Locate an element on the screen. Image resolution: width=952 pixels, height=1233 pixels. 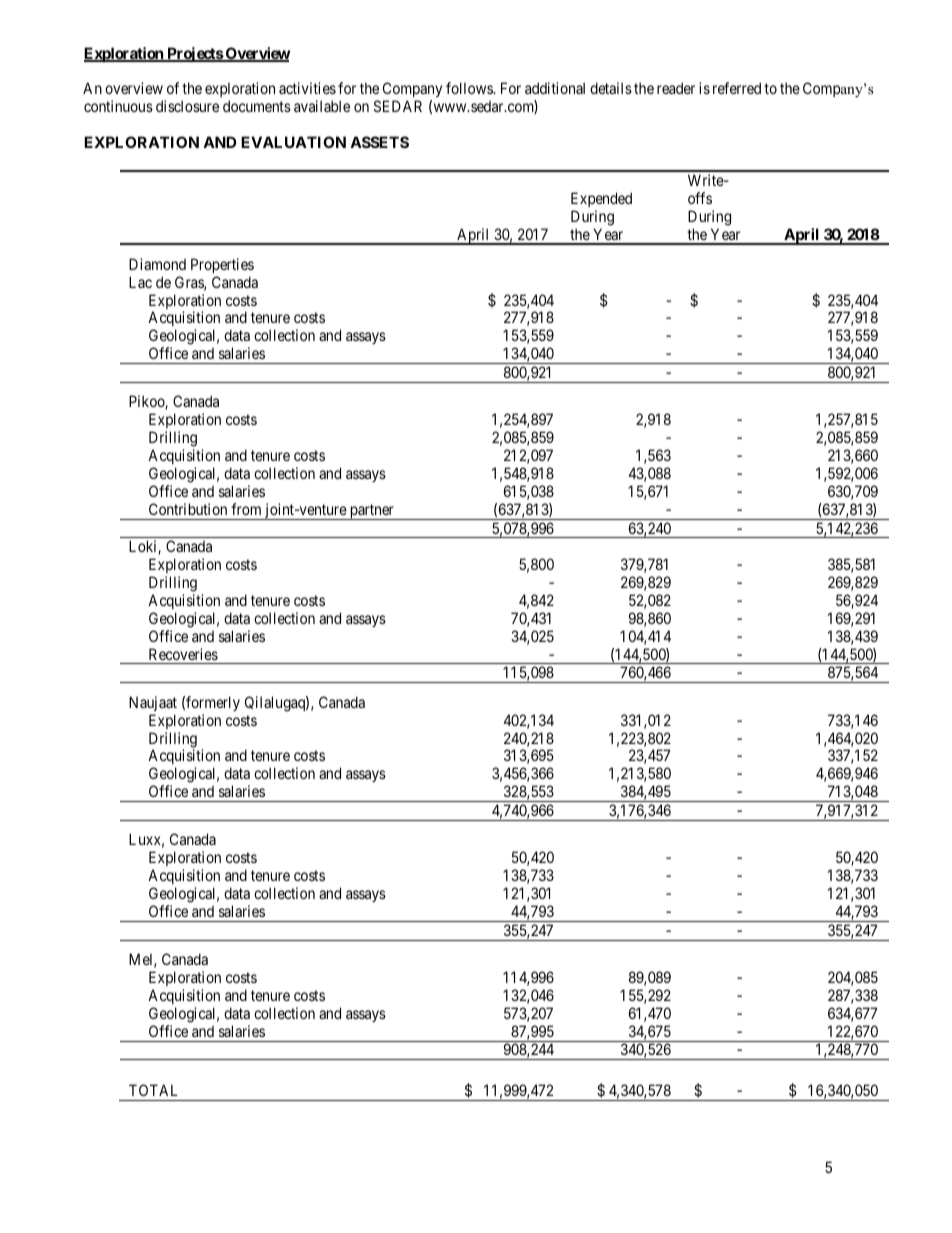
Lac is located at coordinates (140, 282).
